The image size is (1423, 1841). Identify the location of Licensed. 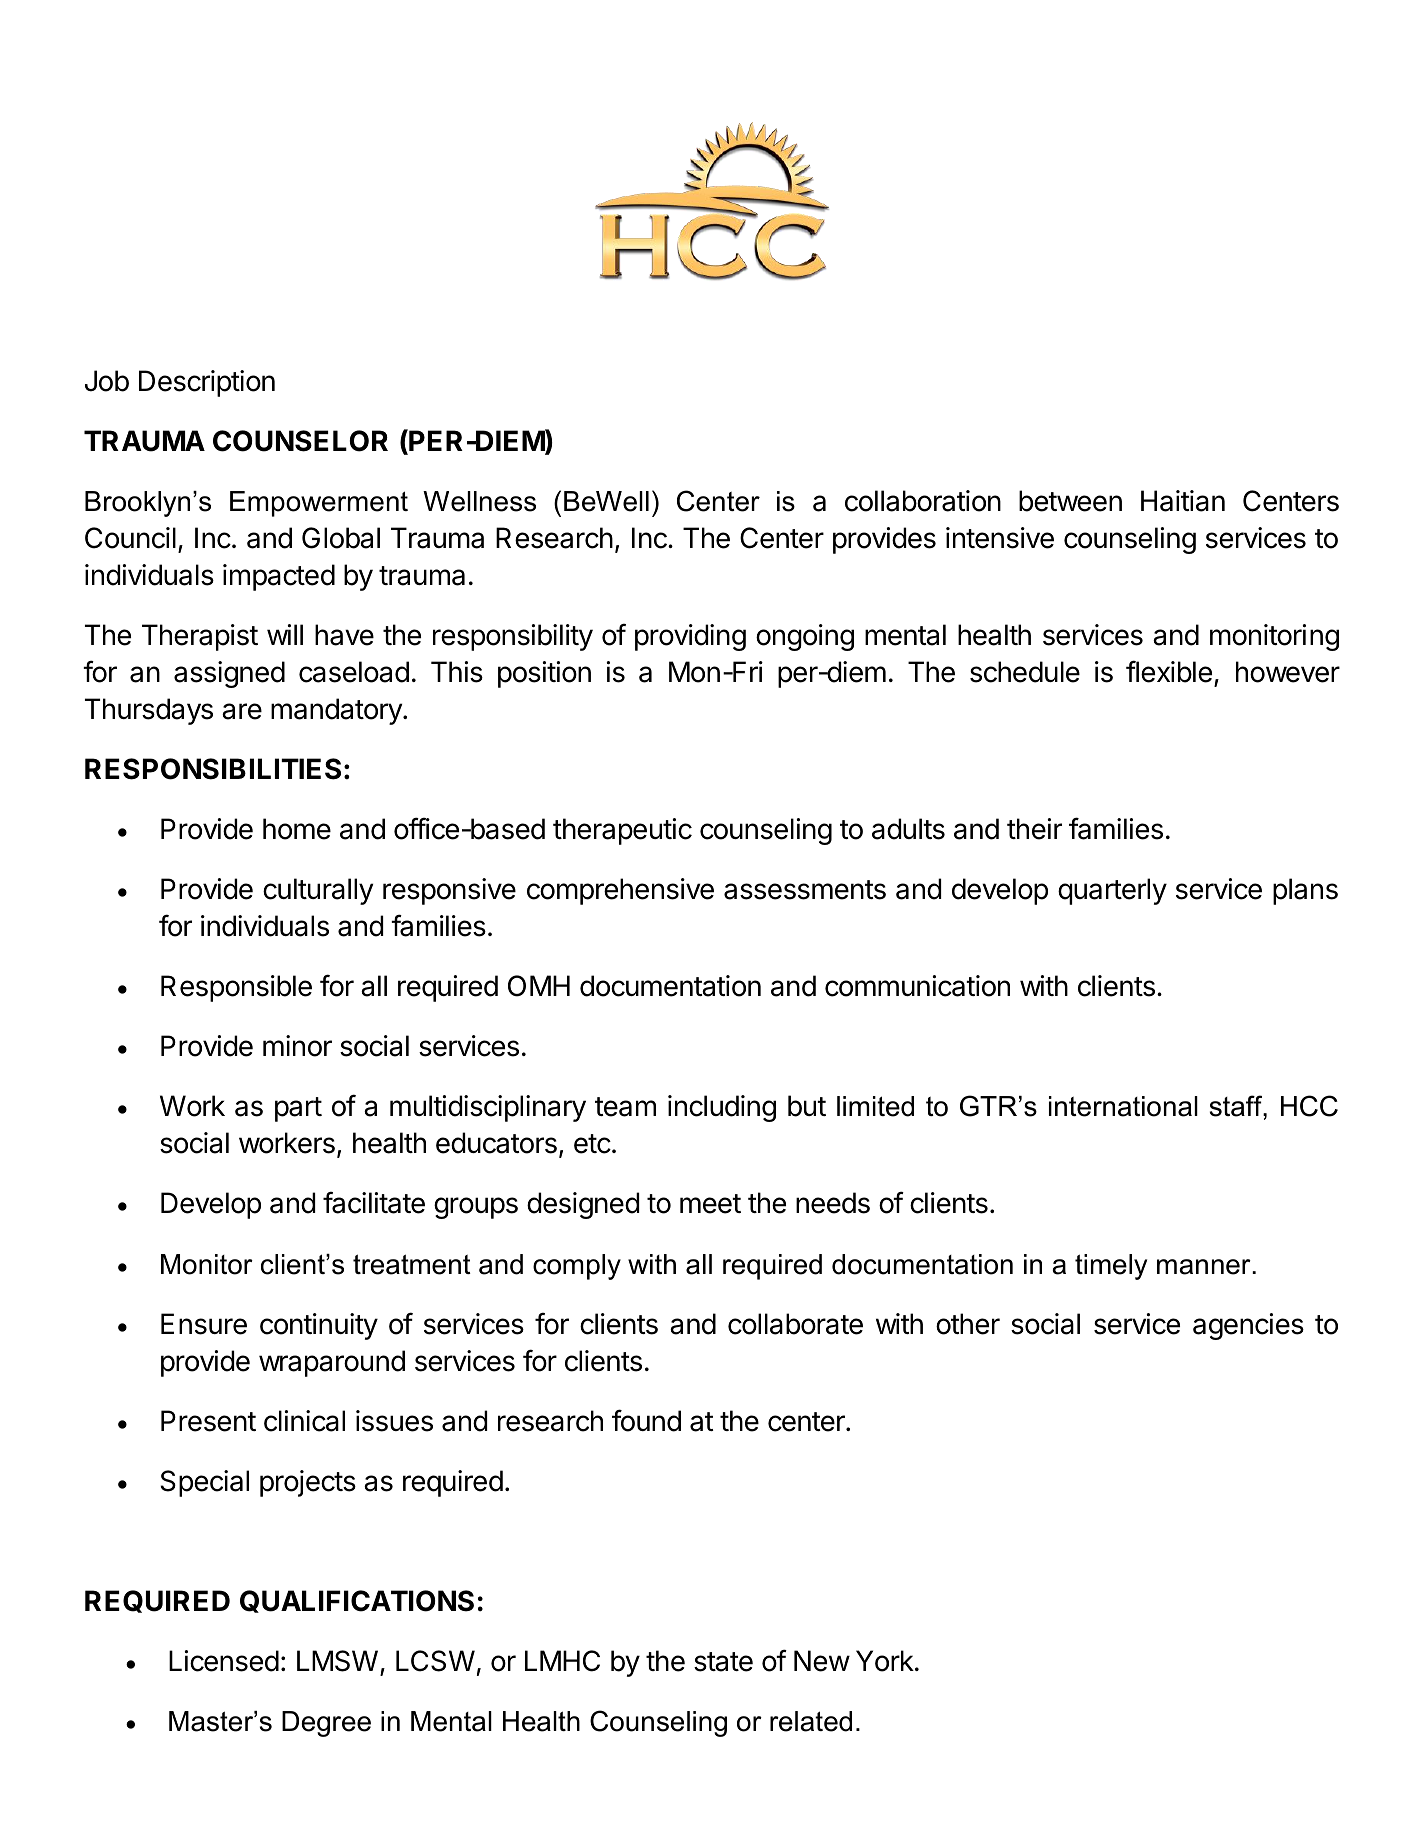
(224, 1661).
